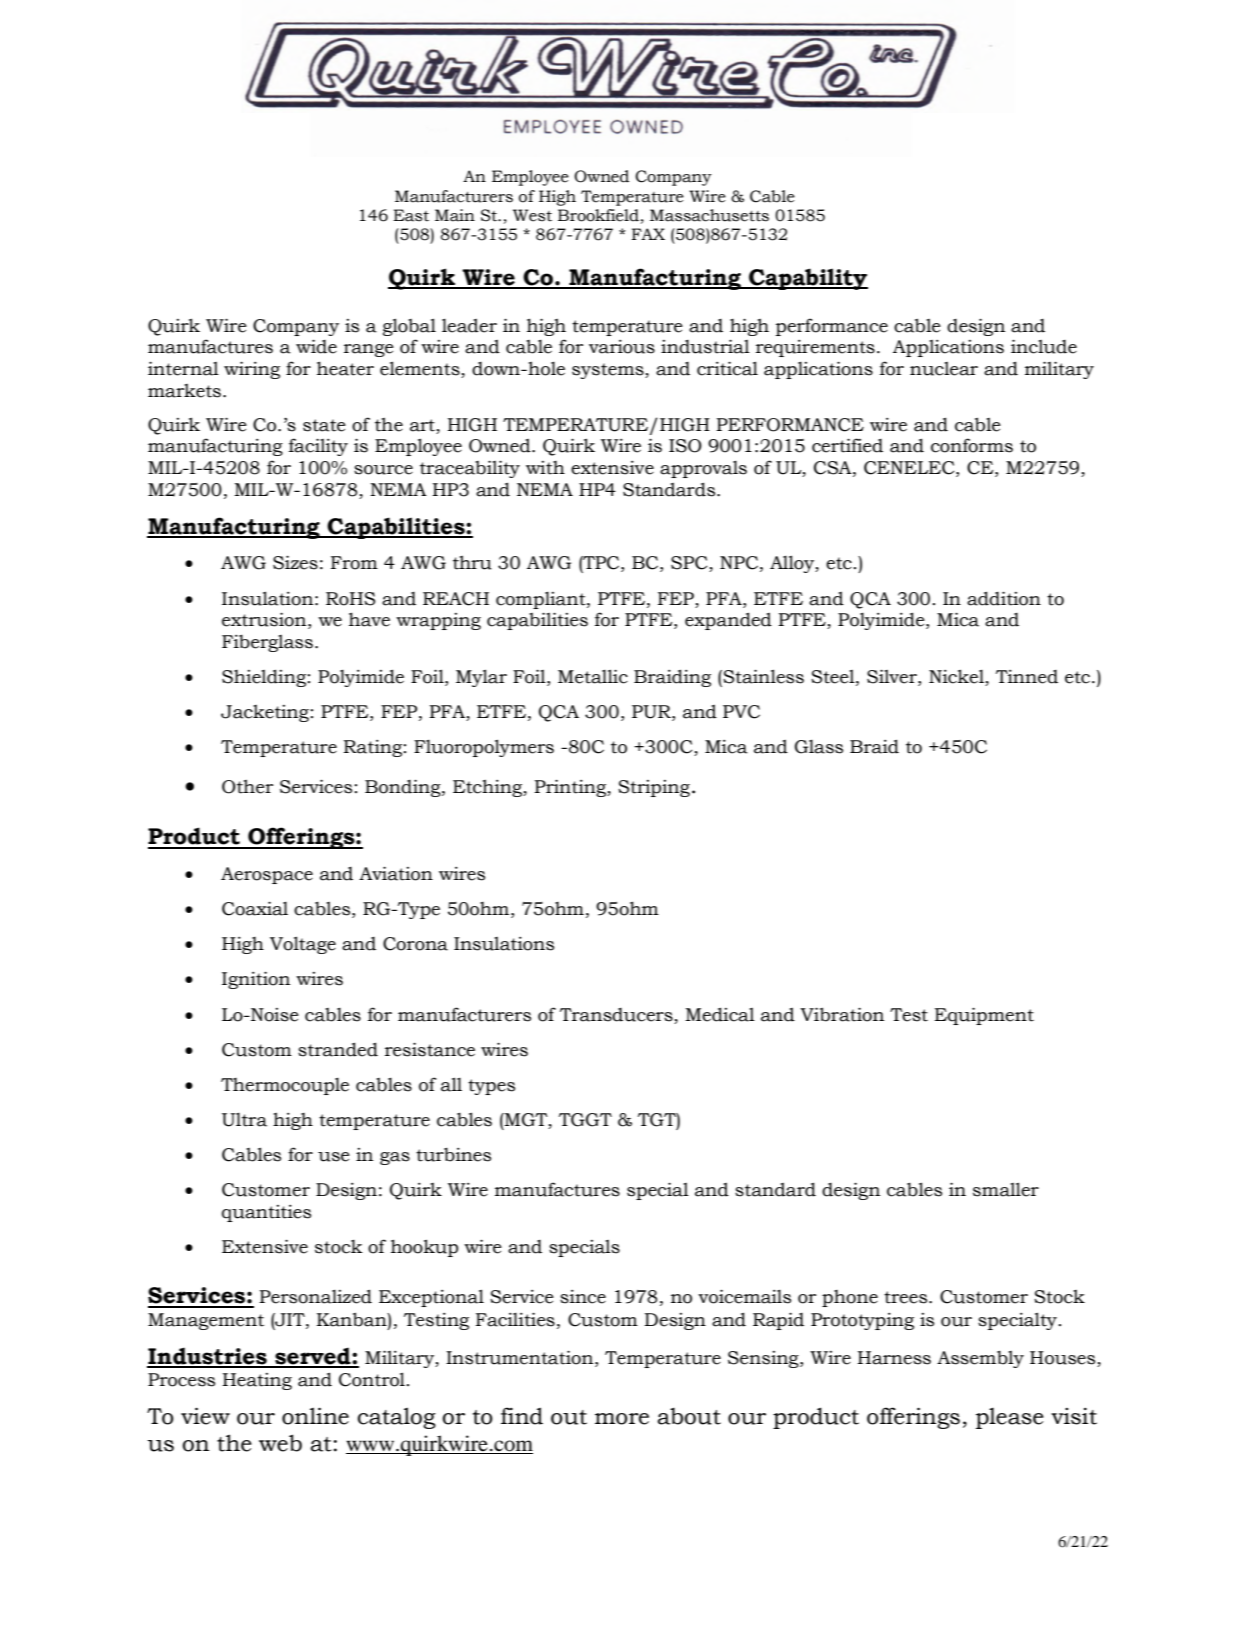 Image resolution: width=1256 pixels, height=1625 pixels. What do you see at coordinates (267, 875) in the screenshot?
I see `Aerospace` at bounding box center [267, 875].
